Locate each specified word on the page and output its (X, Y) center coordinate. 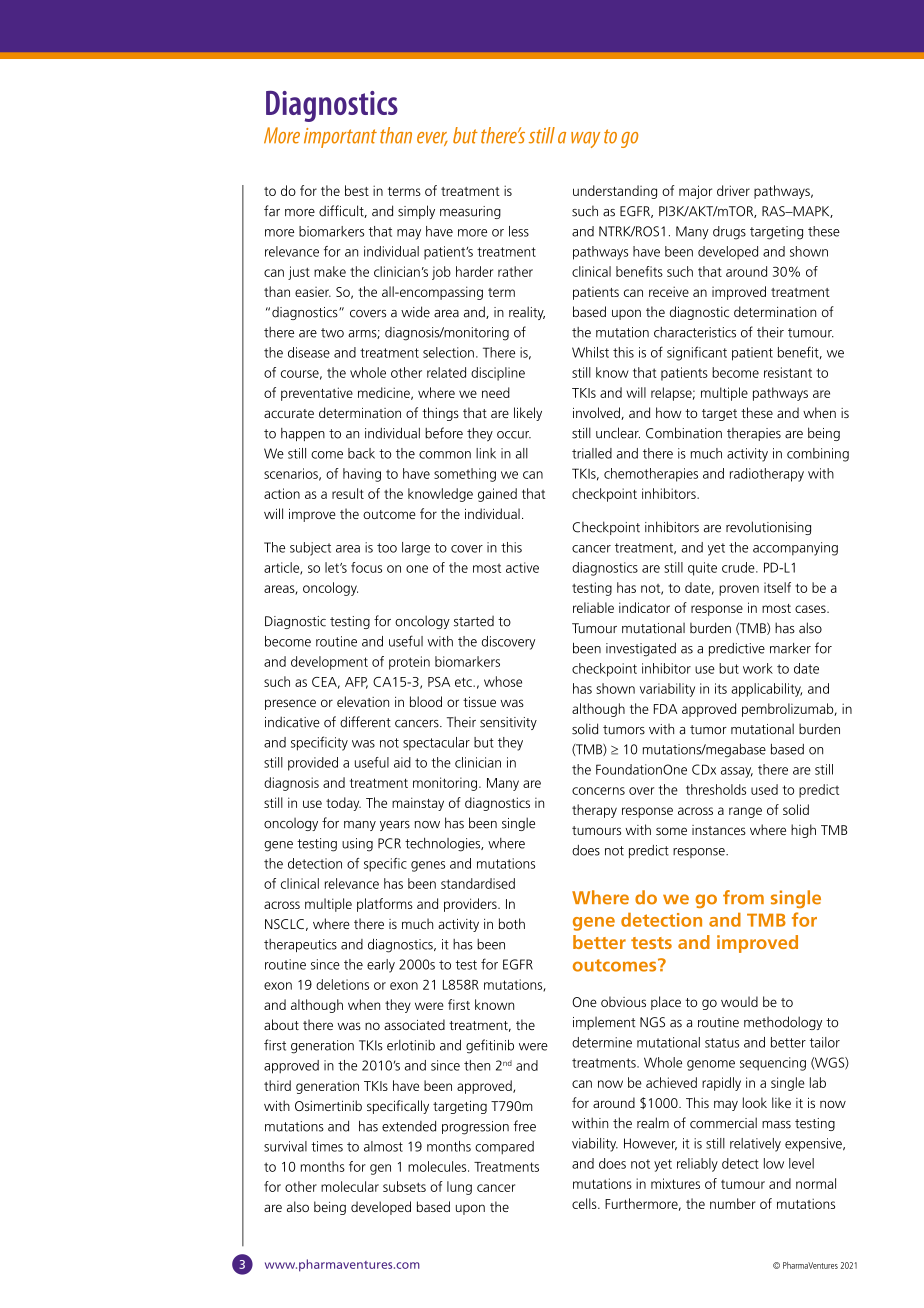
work (758, 668)
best (357, 190)
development (329, 663)
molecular (350, 1186)
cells (585, 1203)
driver (733, 190)
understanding (615, 192)
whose (503, 681)
